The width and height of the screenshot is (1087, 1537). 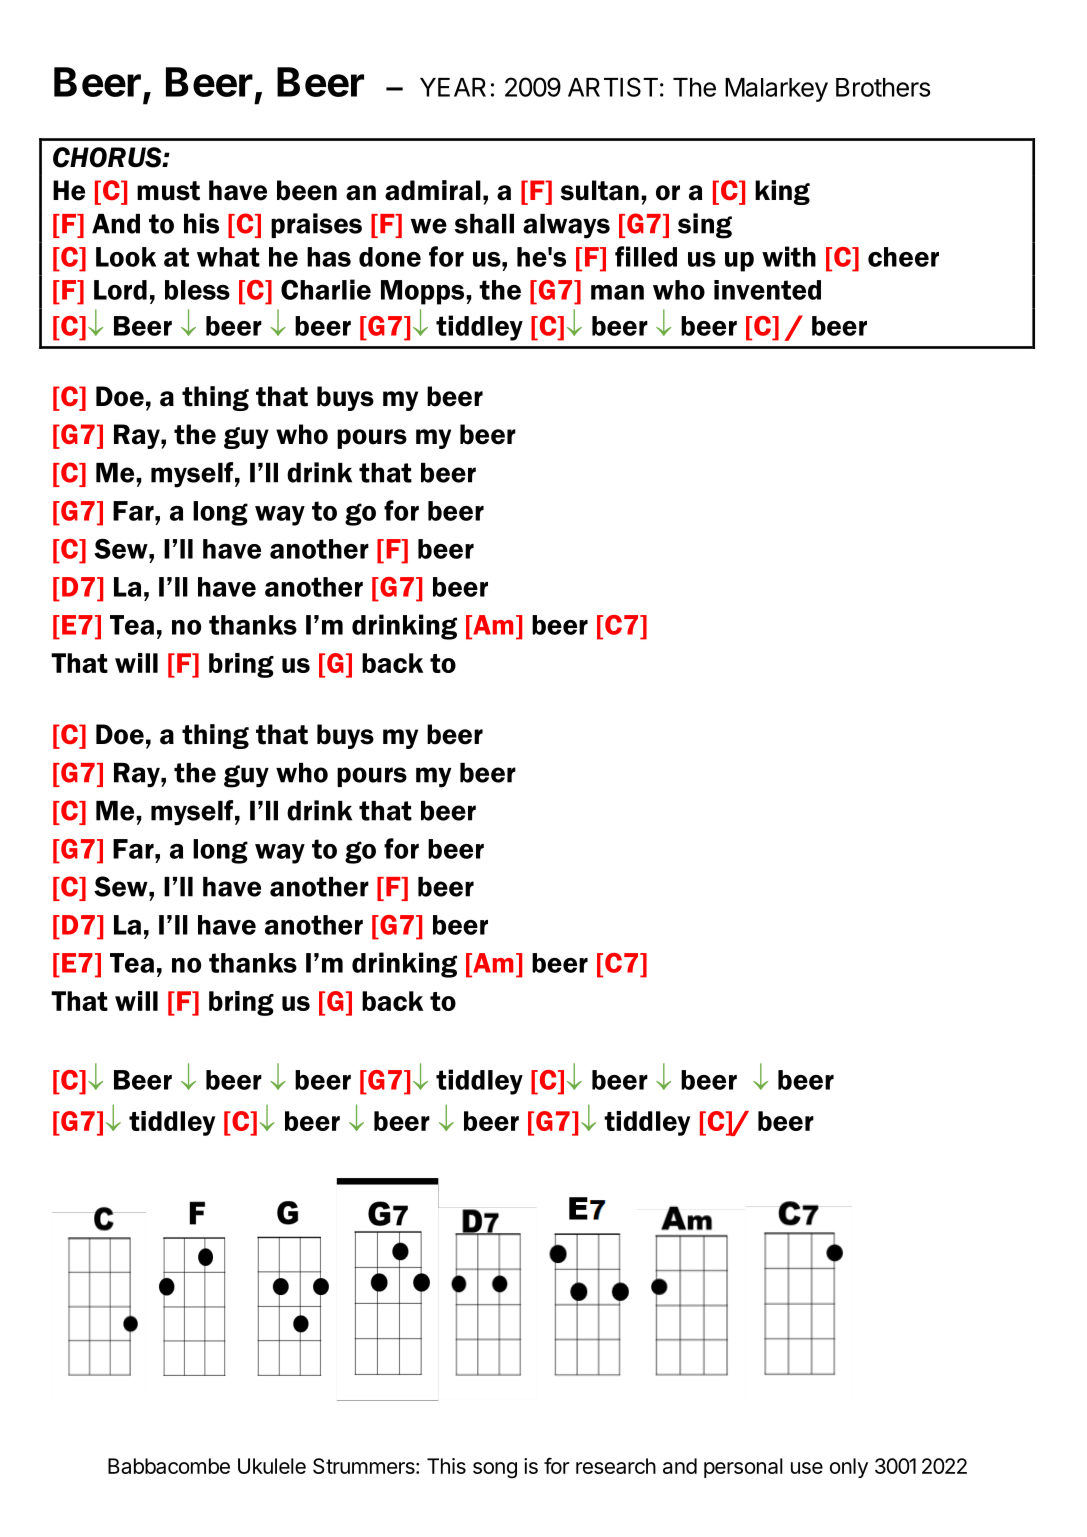 What do you see at coordinates (168, 191) in the screenshot?
I see `must` at bounding box center [168, 191].
